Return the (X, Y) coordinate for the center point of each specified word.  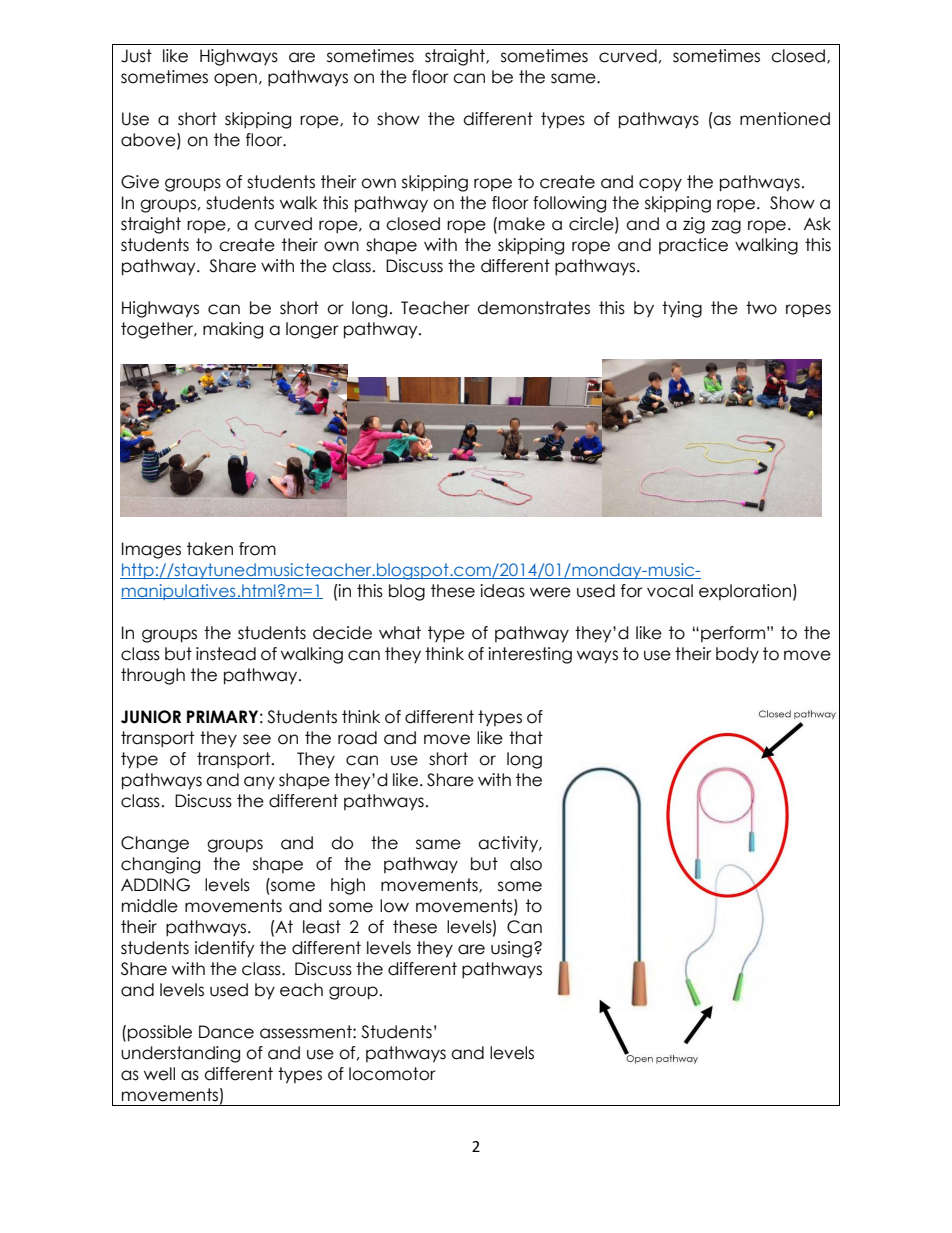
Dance (226, 1032)
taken (210, 549)
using (511, 949)
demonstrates (533, 308)
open (235, 80)
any (259, 783)
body (737, 655)
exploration (745, 592)
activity (509, 844)
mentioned (785, 119)
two (761, 308)
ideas (502, 591)
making (233, 330)
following (569, 204)
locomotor (392, 1074)
